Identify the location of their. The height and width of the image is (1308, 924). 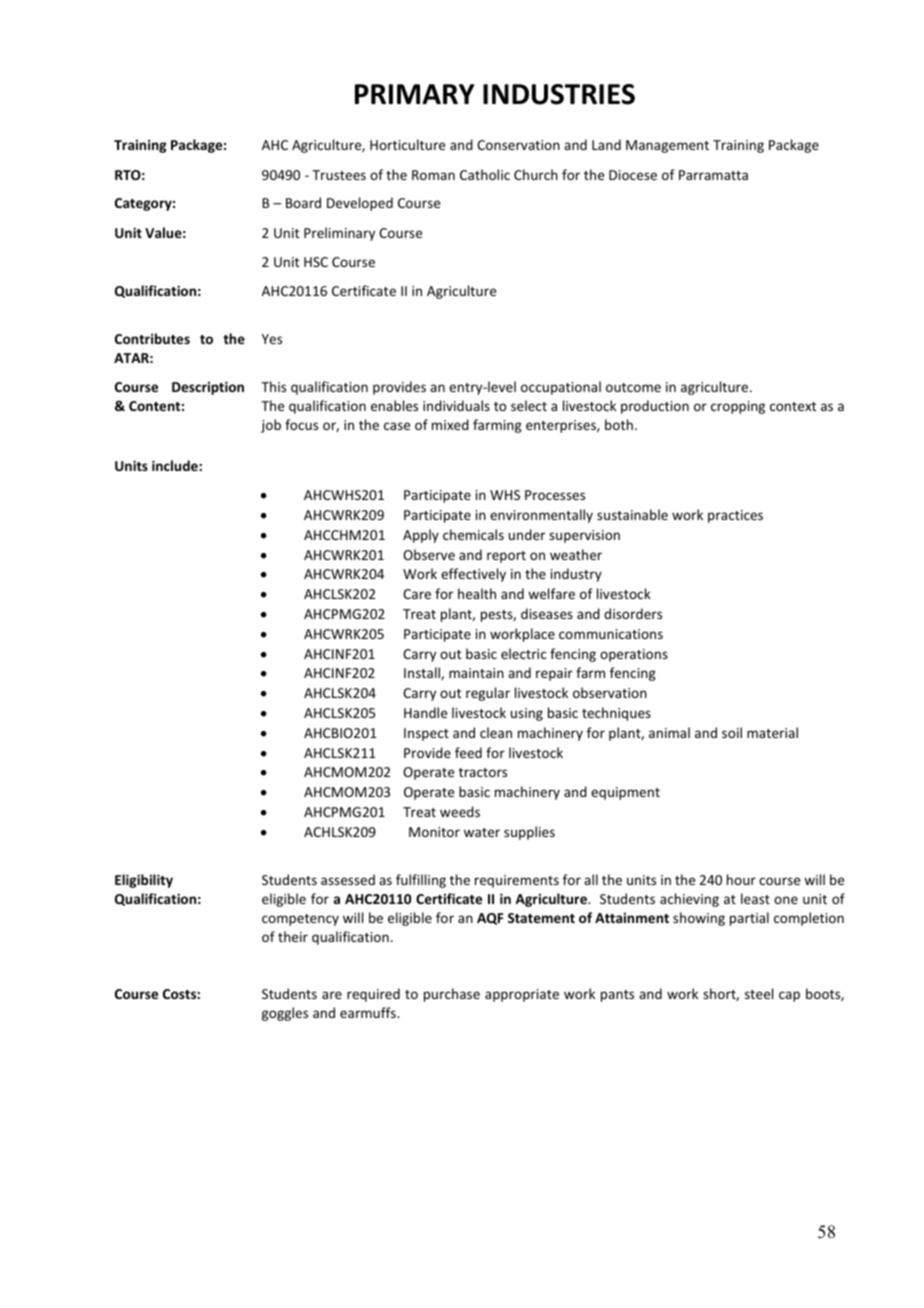
(293, 936).
